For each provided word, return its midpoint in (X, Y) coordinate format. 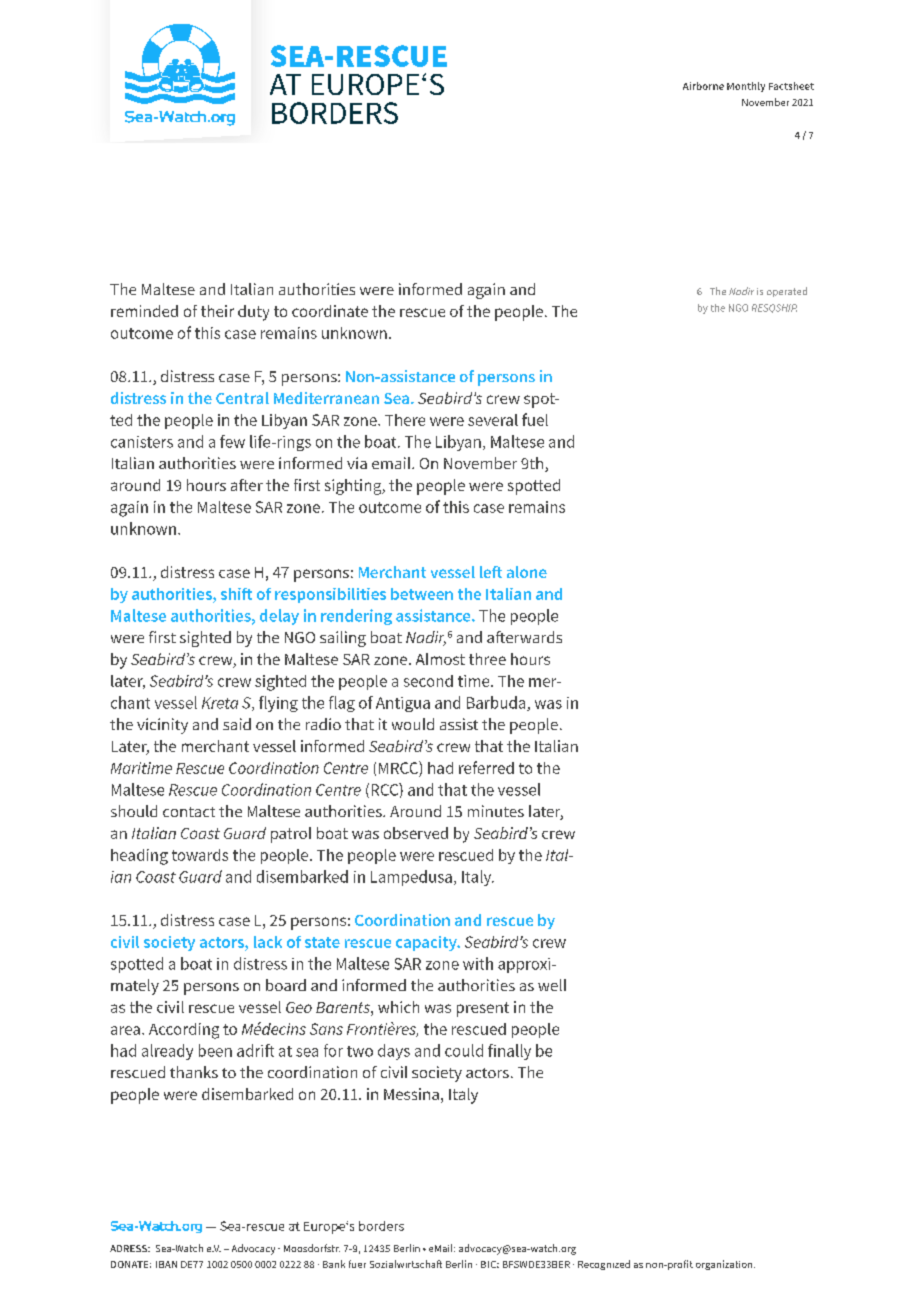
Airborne (703, 86)
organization (725, 1265)
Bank (334, 1264)
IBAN (166, 1264)
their (217, 311)
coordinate (330, 311)
